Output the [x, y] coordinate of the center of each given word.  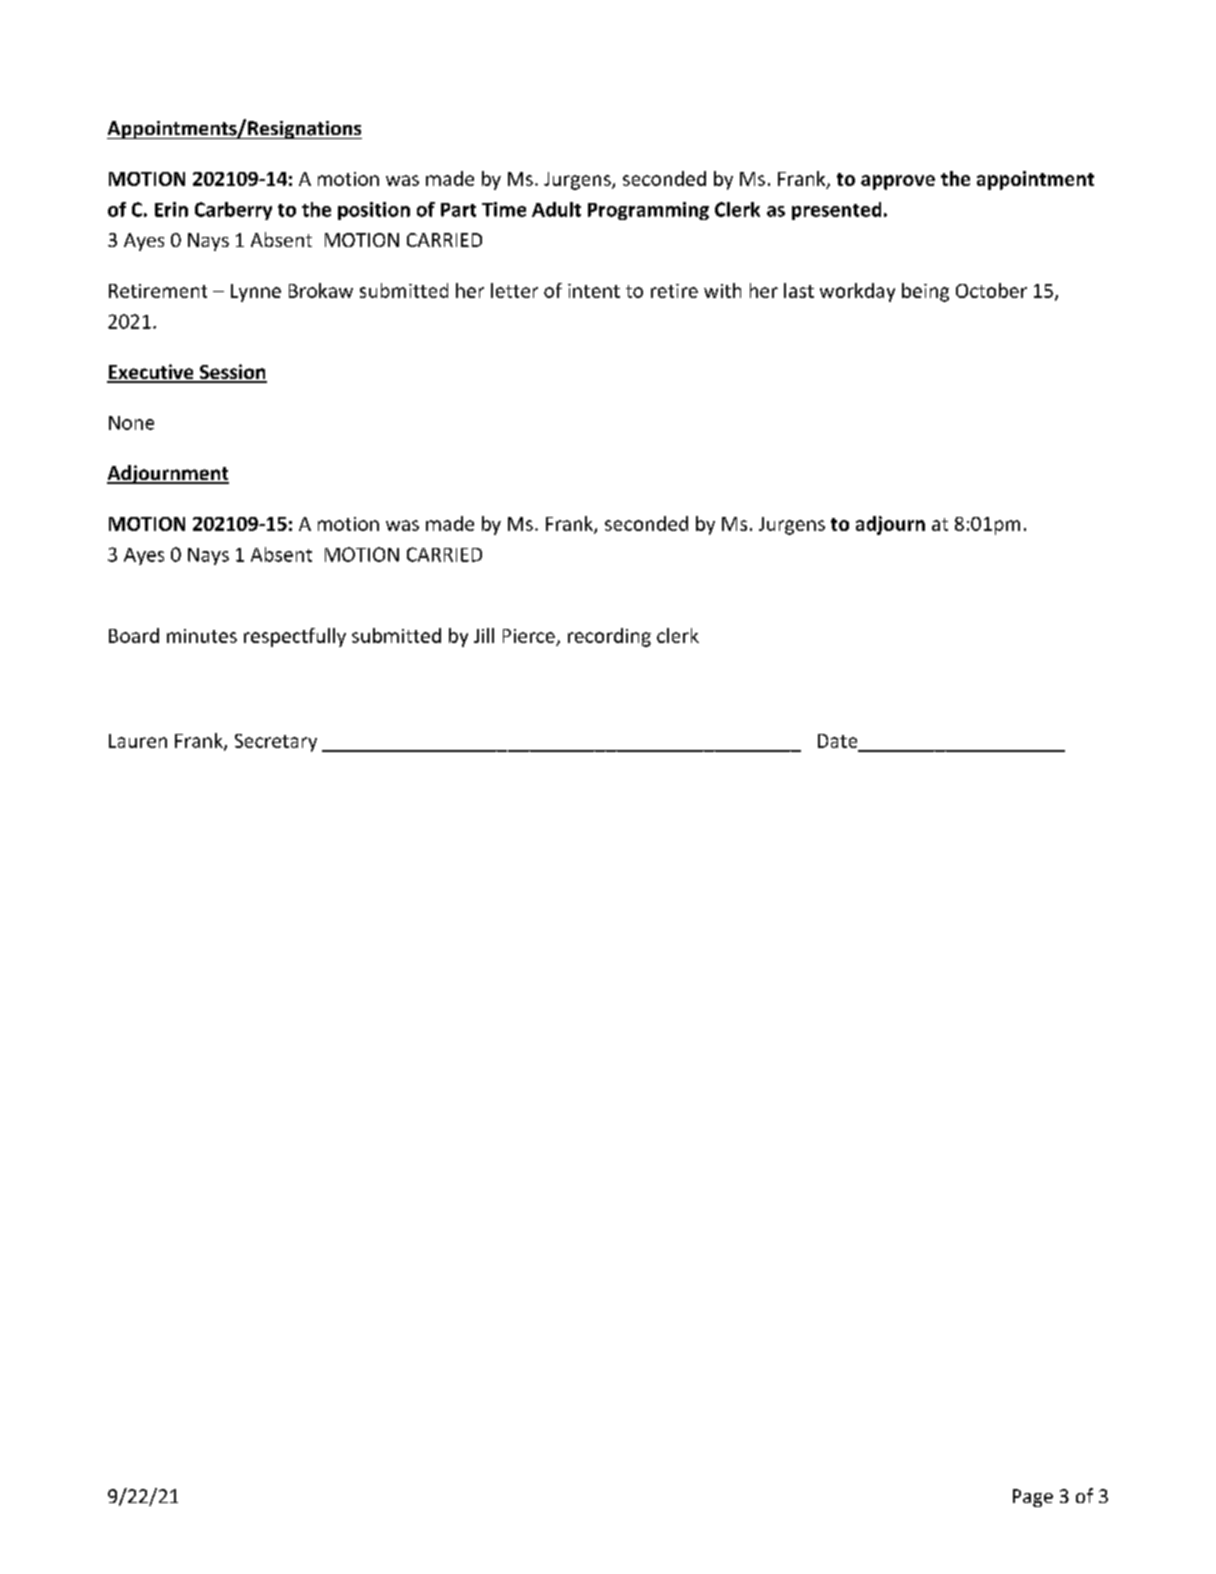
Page [1033, 1498]
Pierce [529, 636]
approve [898, 182]
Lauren [138, 741]
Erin [171, 209]
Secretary [276, 743]
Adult [556, 209]
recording [609, 637]
